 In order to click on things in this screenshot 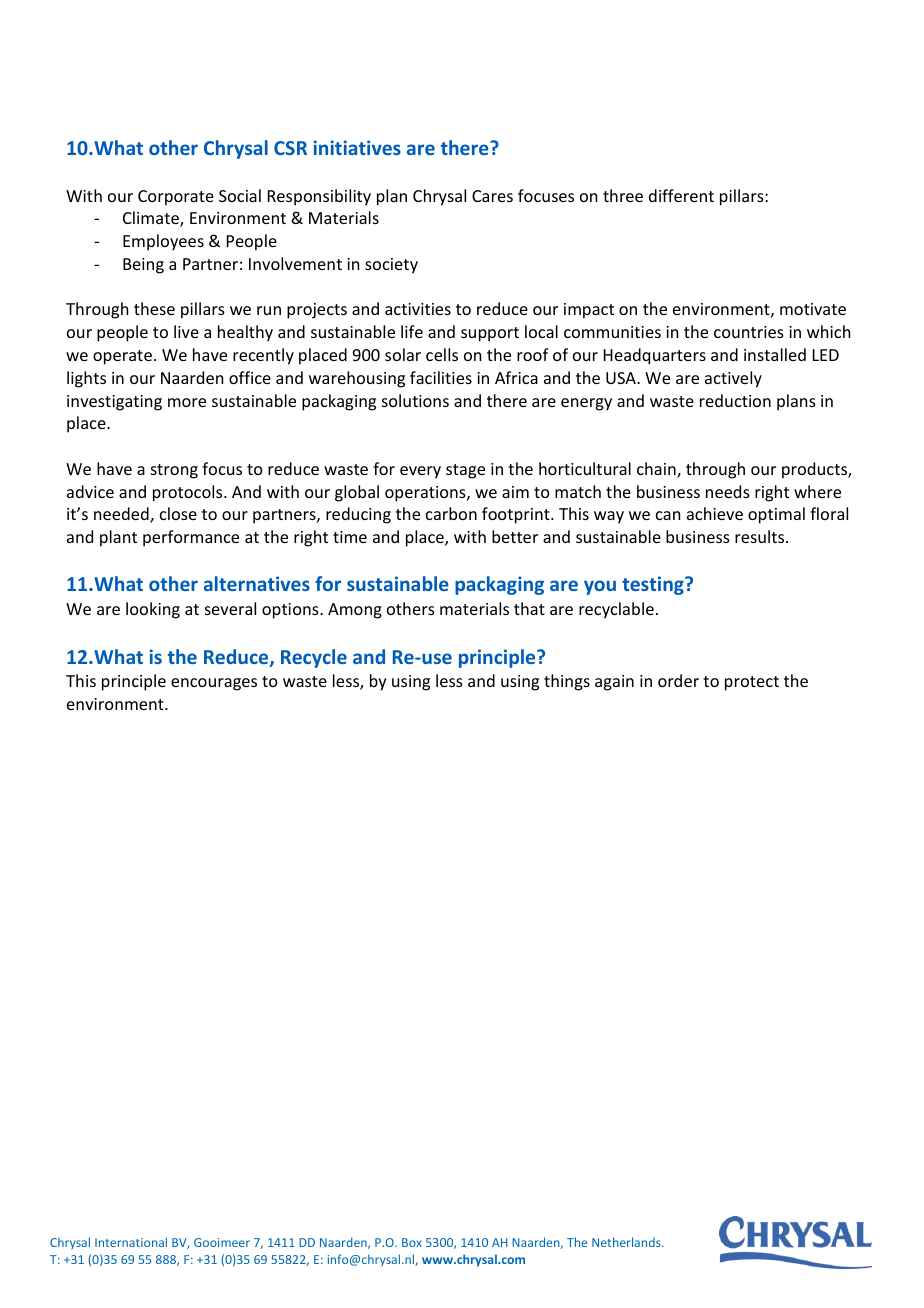, I will do `click(567, 682)`.
